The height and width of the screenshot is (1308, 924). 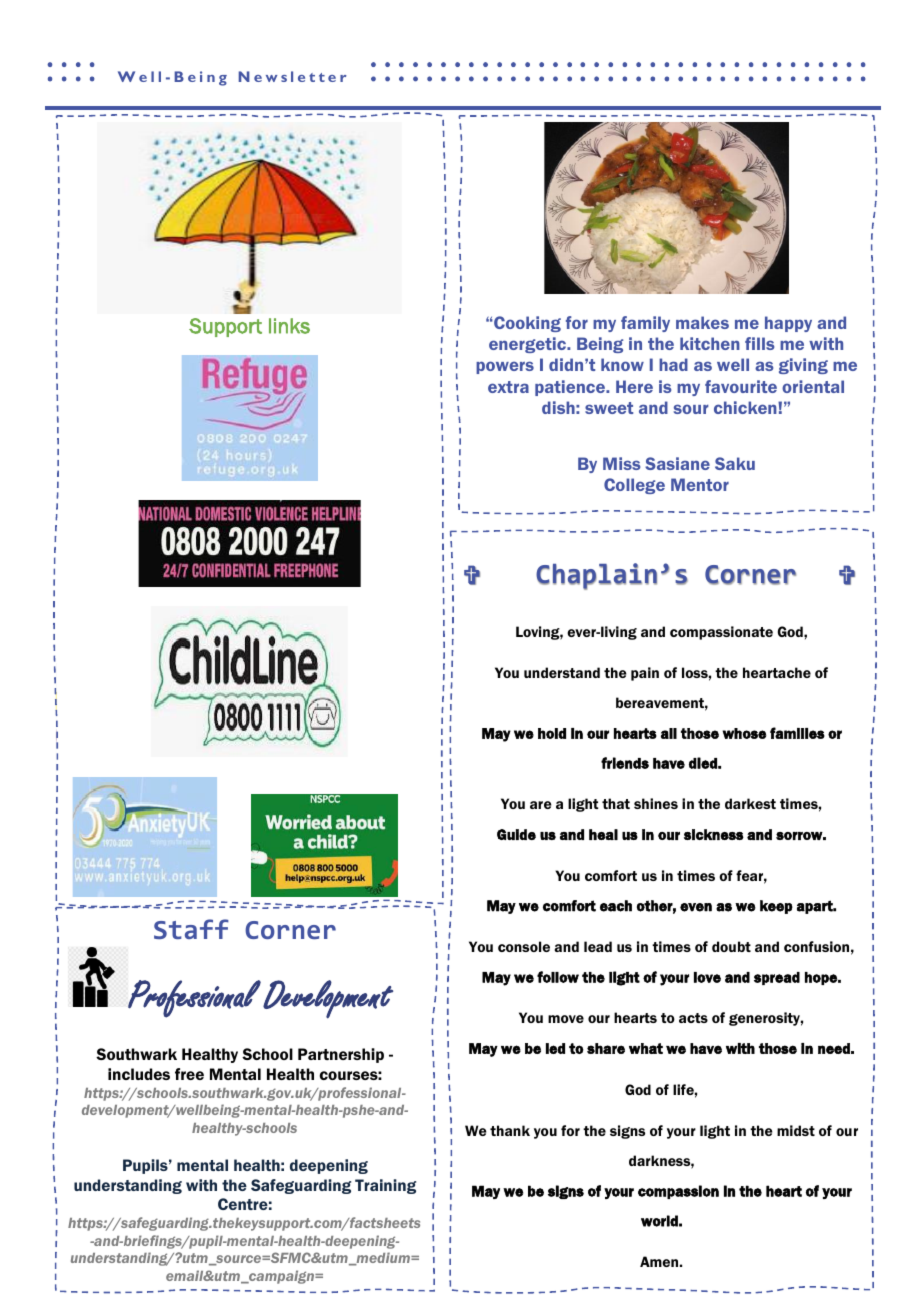 What do you see at coordinates (510, 1130) in the screenshot?
I see `thank` at bounding box center [510, 1130].
